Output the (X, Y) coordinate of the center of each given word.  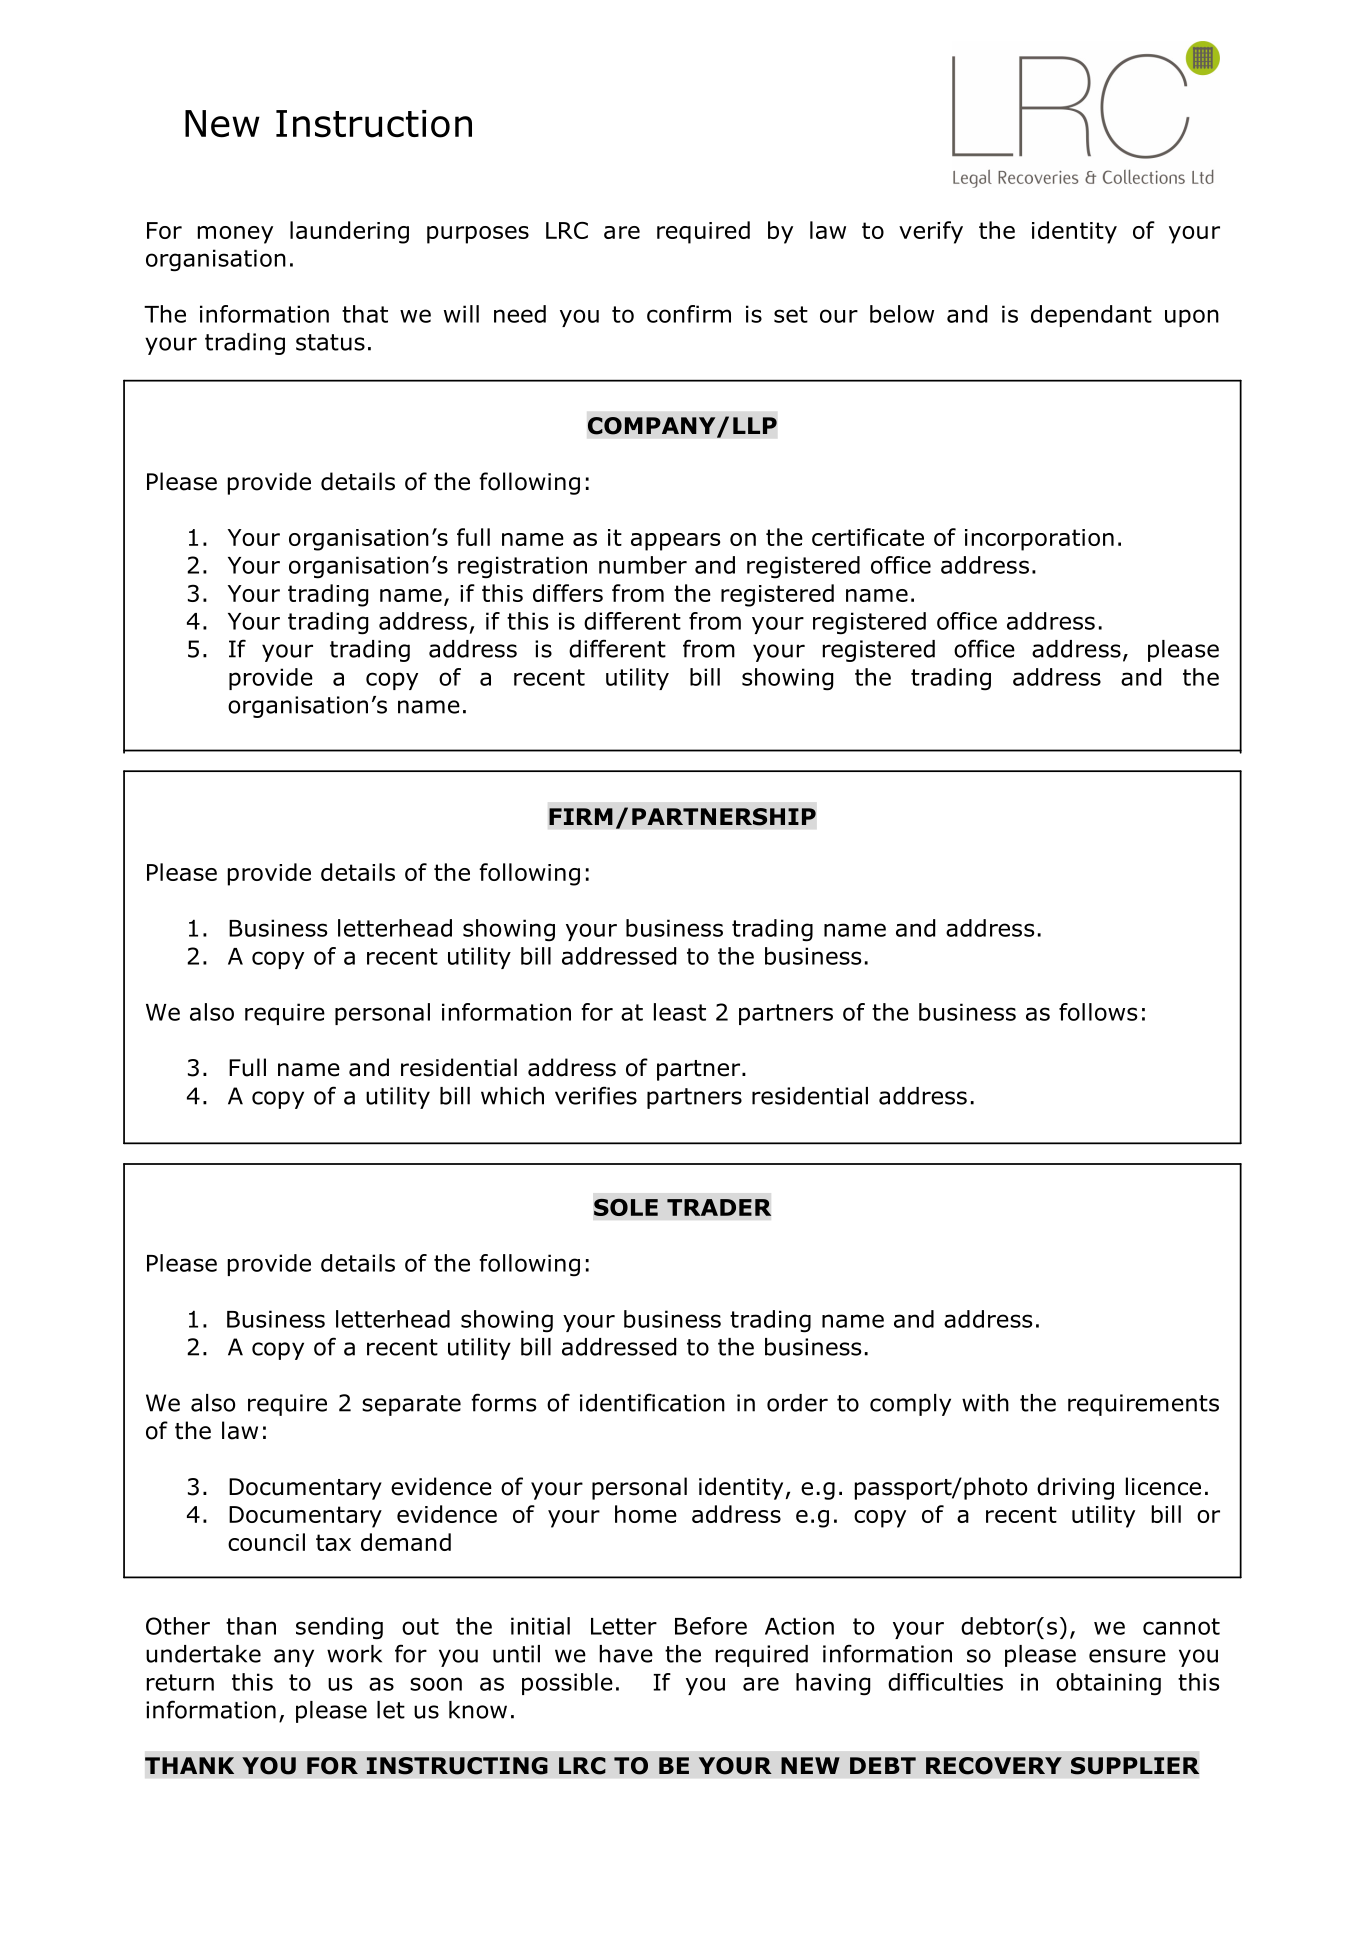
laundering (349, 232)
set (791, 314)
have (626, 1654)
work (354, 1654)
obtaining (1108, 1684)
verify (931, 232)
